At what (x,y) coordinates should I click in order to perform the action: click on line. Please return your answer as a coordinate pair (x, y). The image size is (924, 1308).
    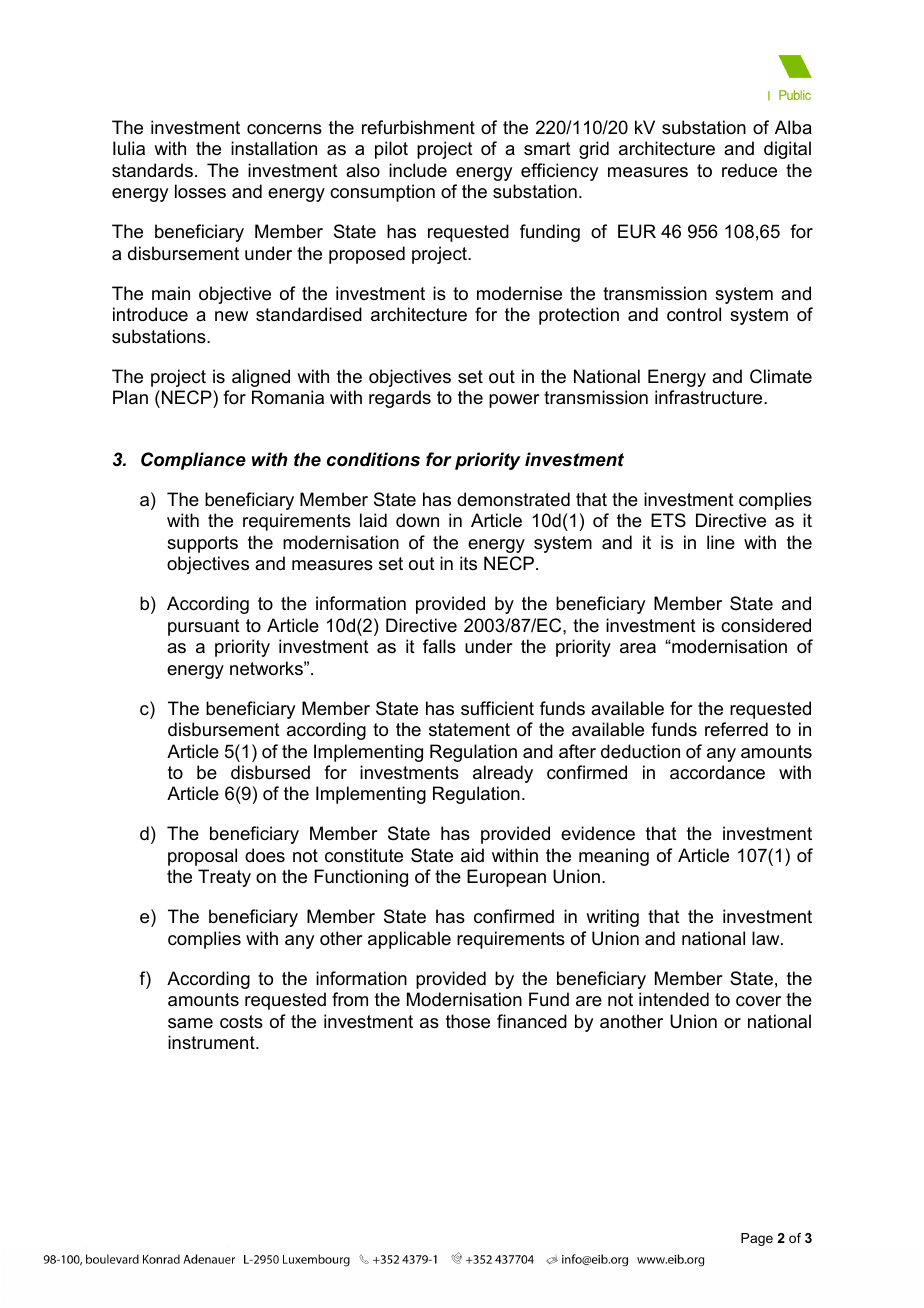
    Looking at the image, I should click on (721, 542).
